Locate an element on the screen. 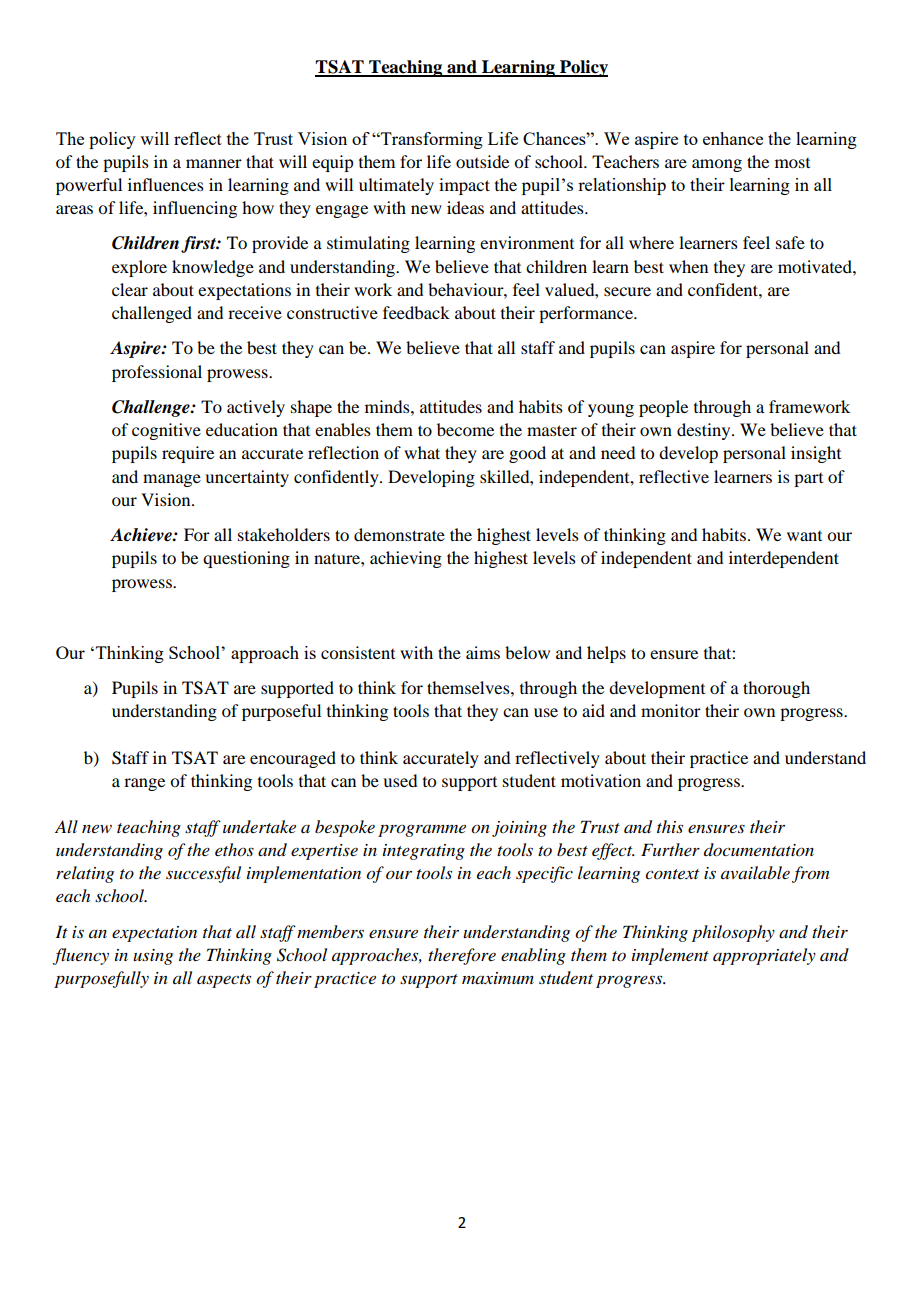 This screenshot has height=1308, width=924. outside is located at coordinates (482, 161).
